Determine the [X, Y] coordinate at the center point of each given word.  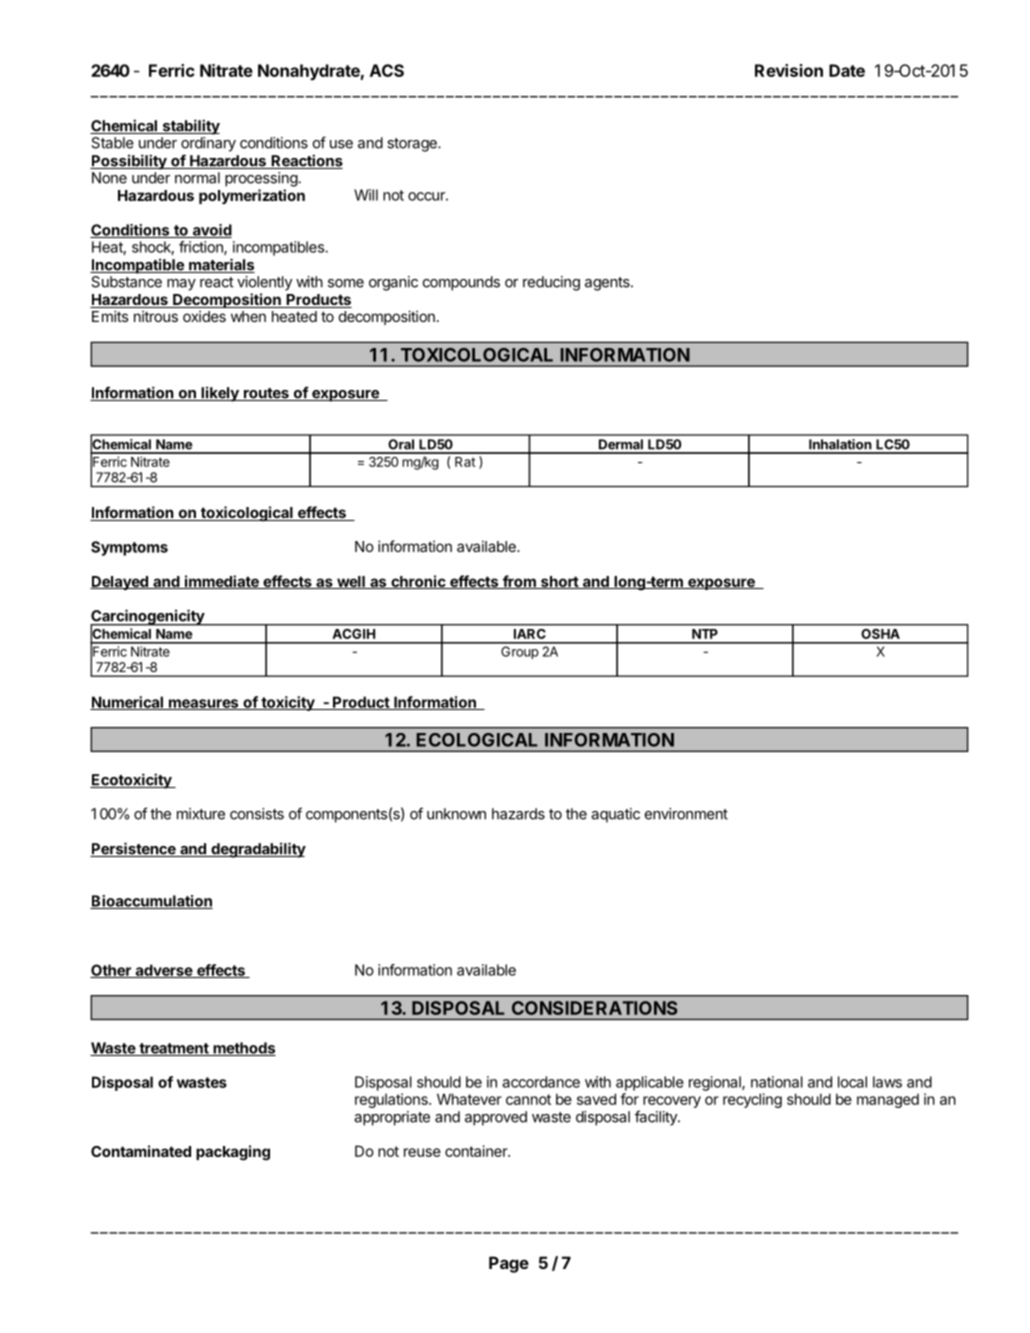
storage [413, 145]
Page [509, 1264]
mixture [201, 814]
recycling [752, 1100]
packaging [233, 1153]
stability [190, 127]
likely [220, 394]
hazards [518, 814]
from [519, 582]
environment [686, 814]
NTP [705, 634]
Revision [789, 70]
